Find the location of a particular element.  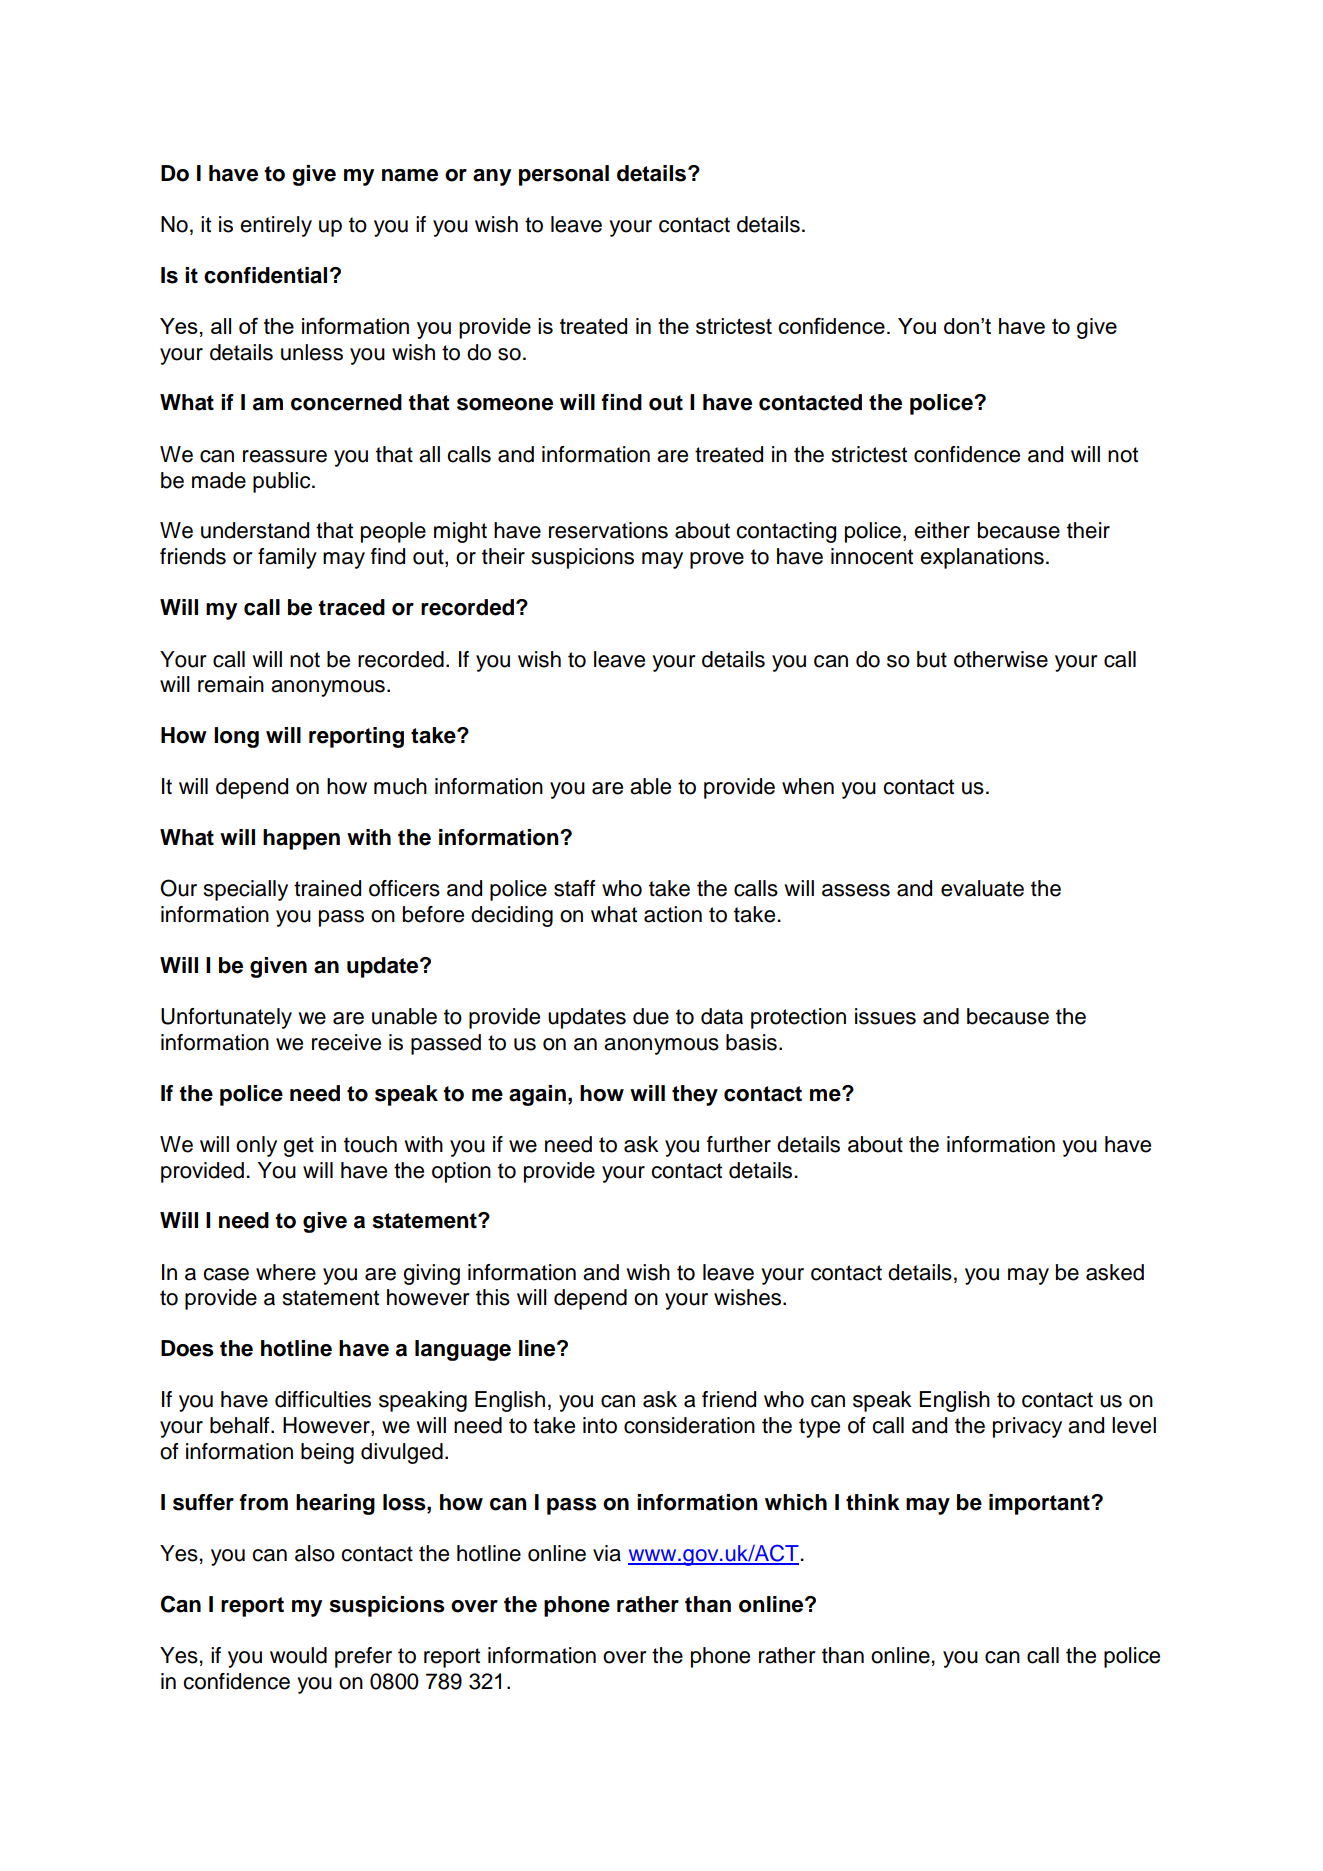

they is located at coordinates (695, 1095).
